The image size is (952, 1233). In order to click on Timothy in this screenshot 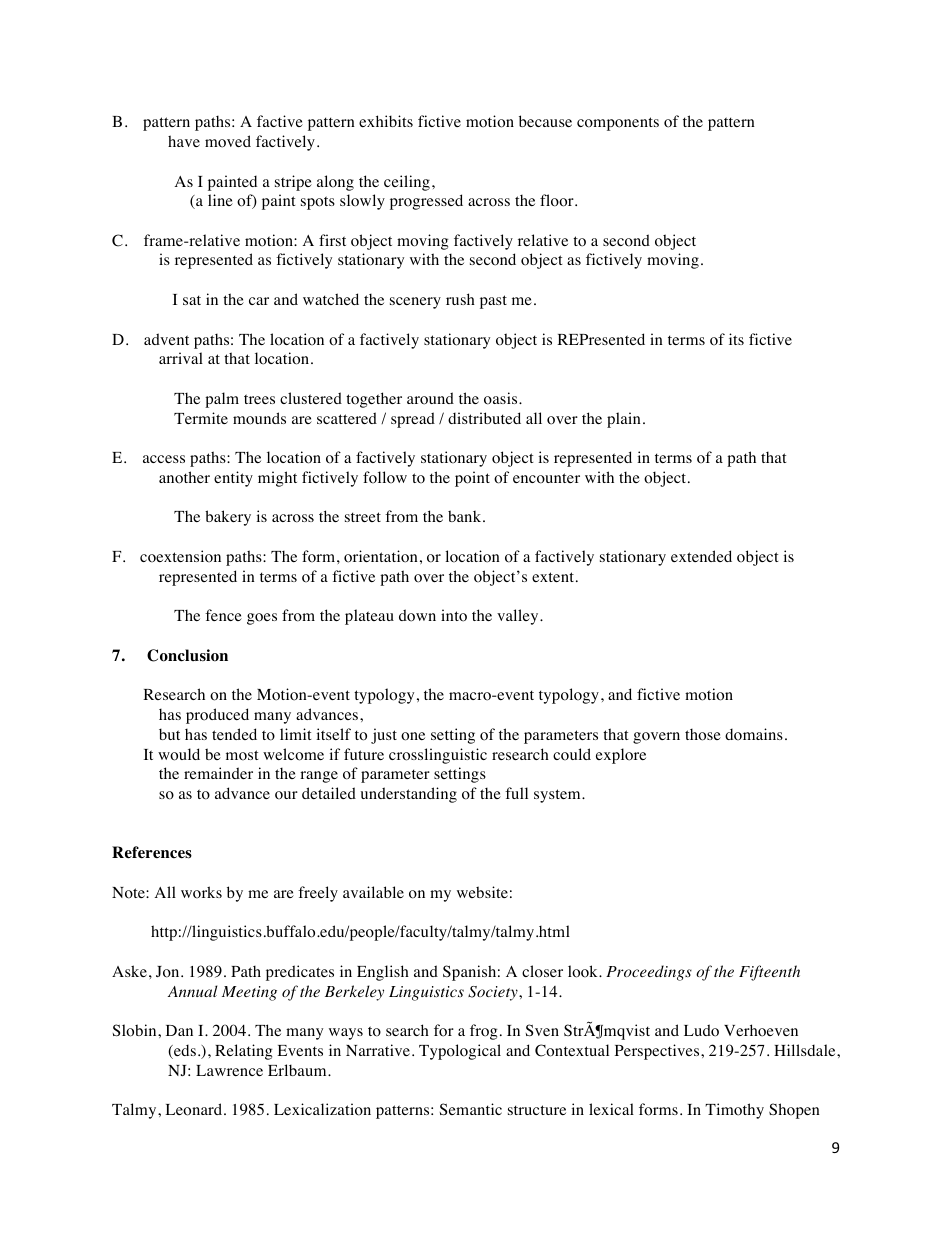, I will do `click(734, 1111)`.
